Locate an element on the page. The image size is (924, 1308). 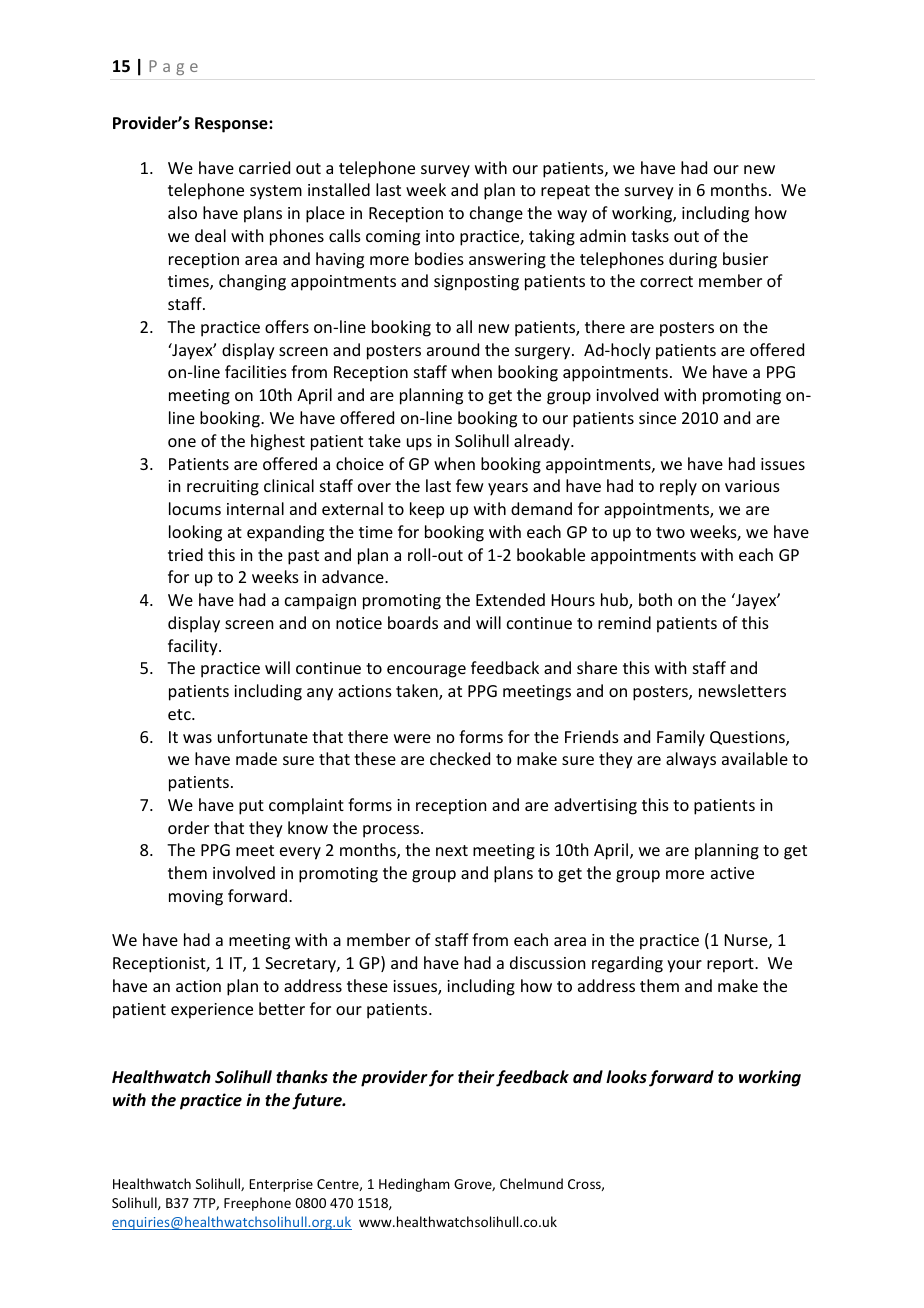
since is located at coordinates (657, 418).
